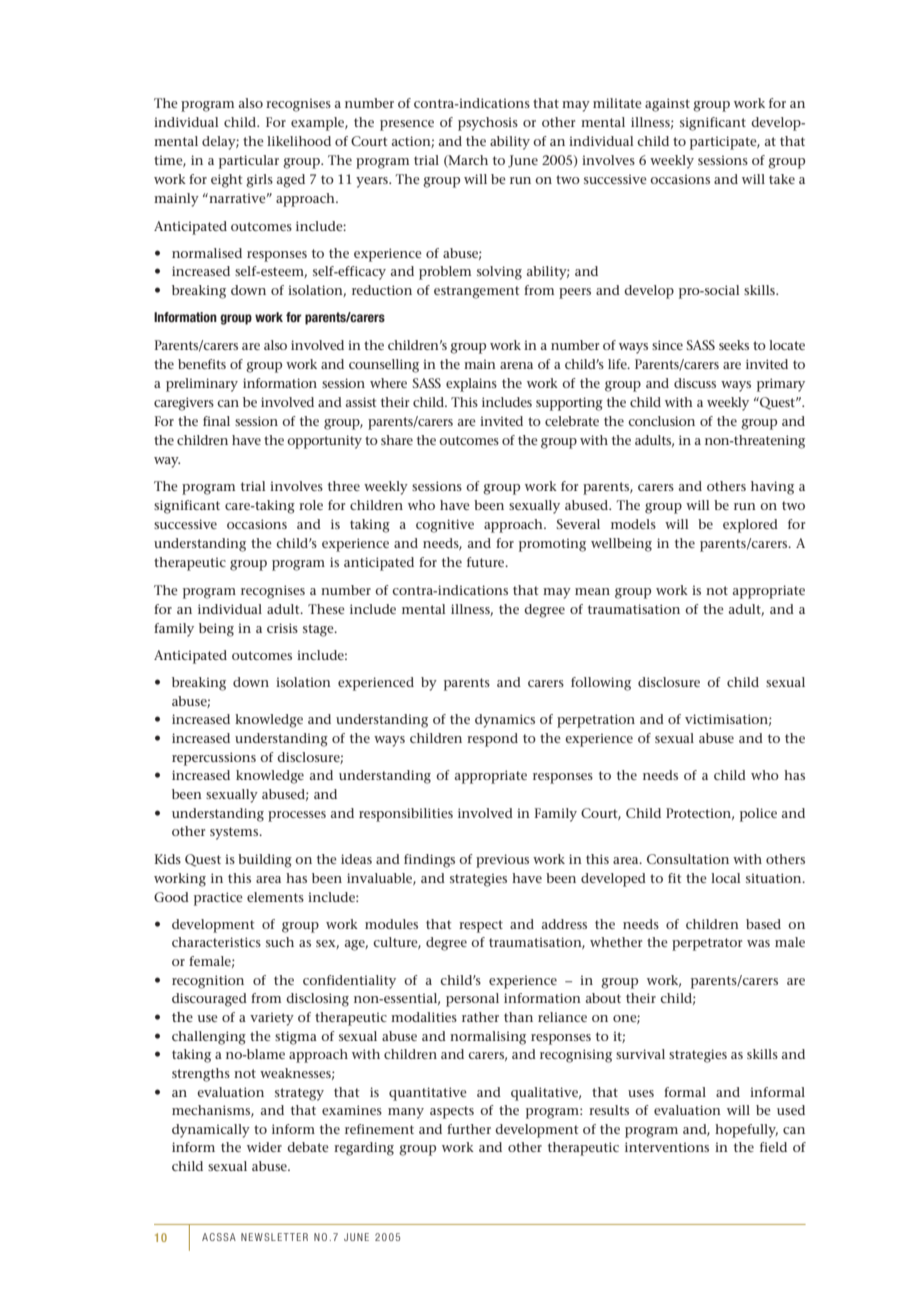  Describe the element at coordinates (274, 1237) in the screenshot. I see `NEWSLETTER` at that location.
